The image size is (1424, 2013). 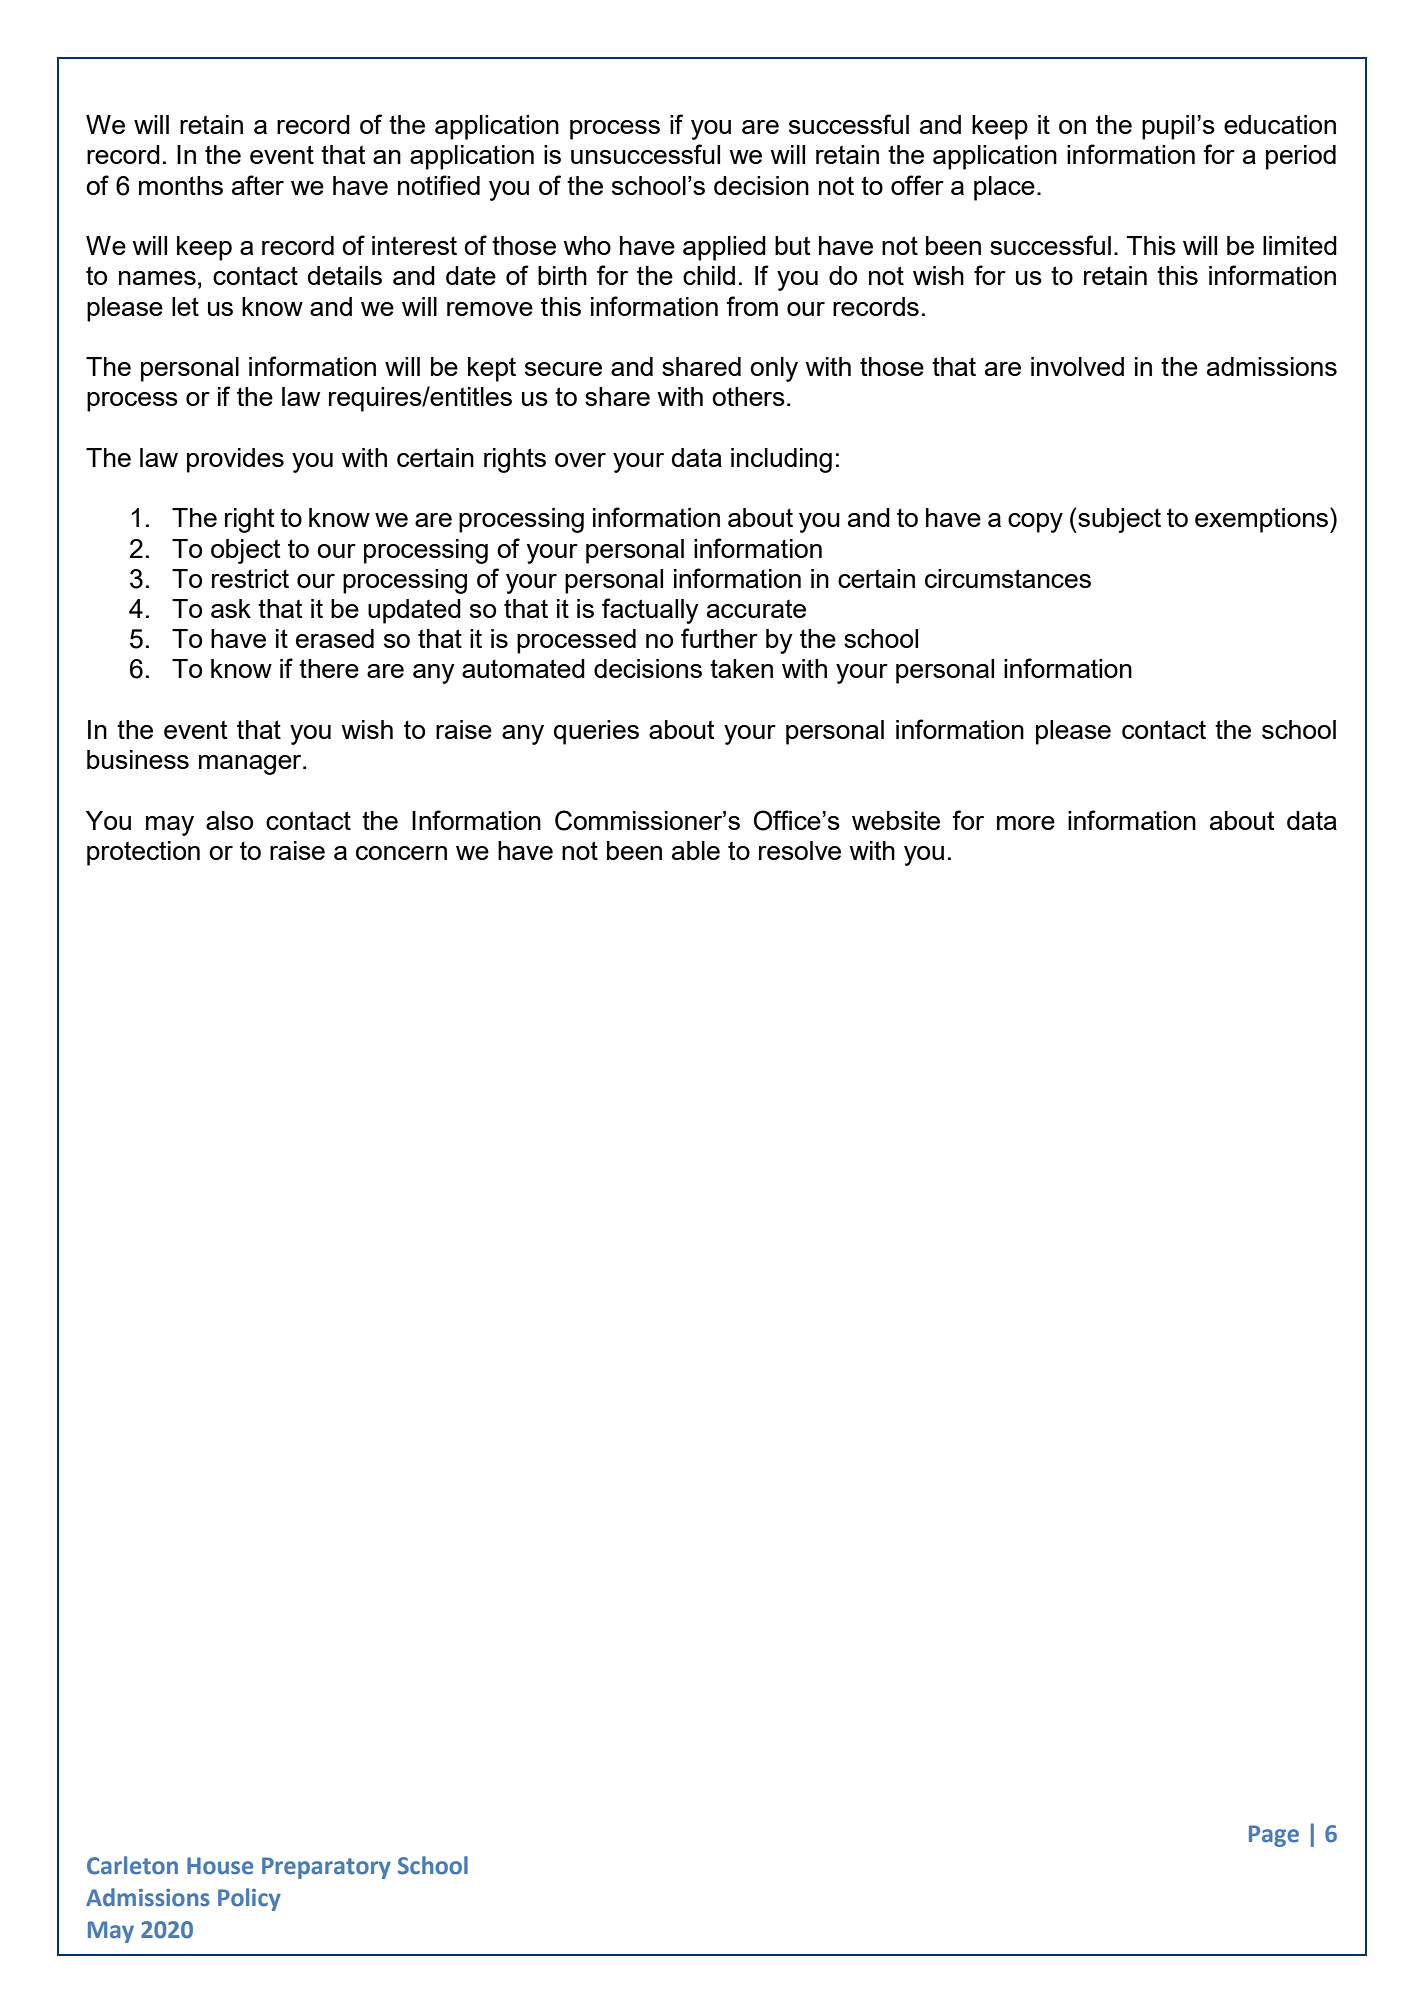 I want to click on applied, so click(x=724, y=248).
